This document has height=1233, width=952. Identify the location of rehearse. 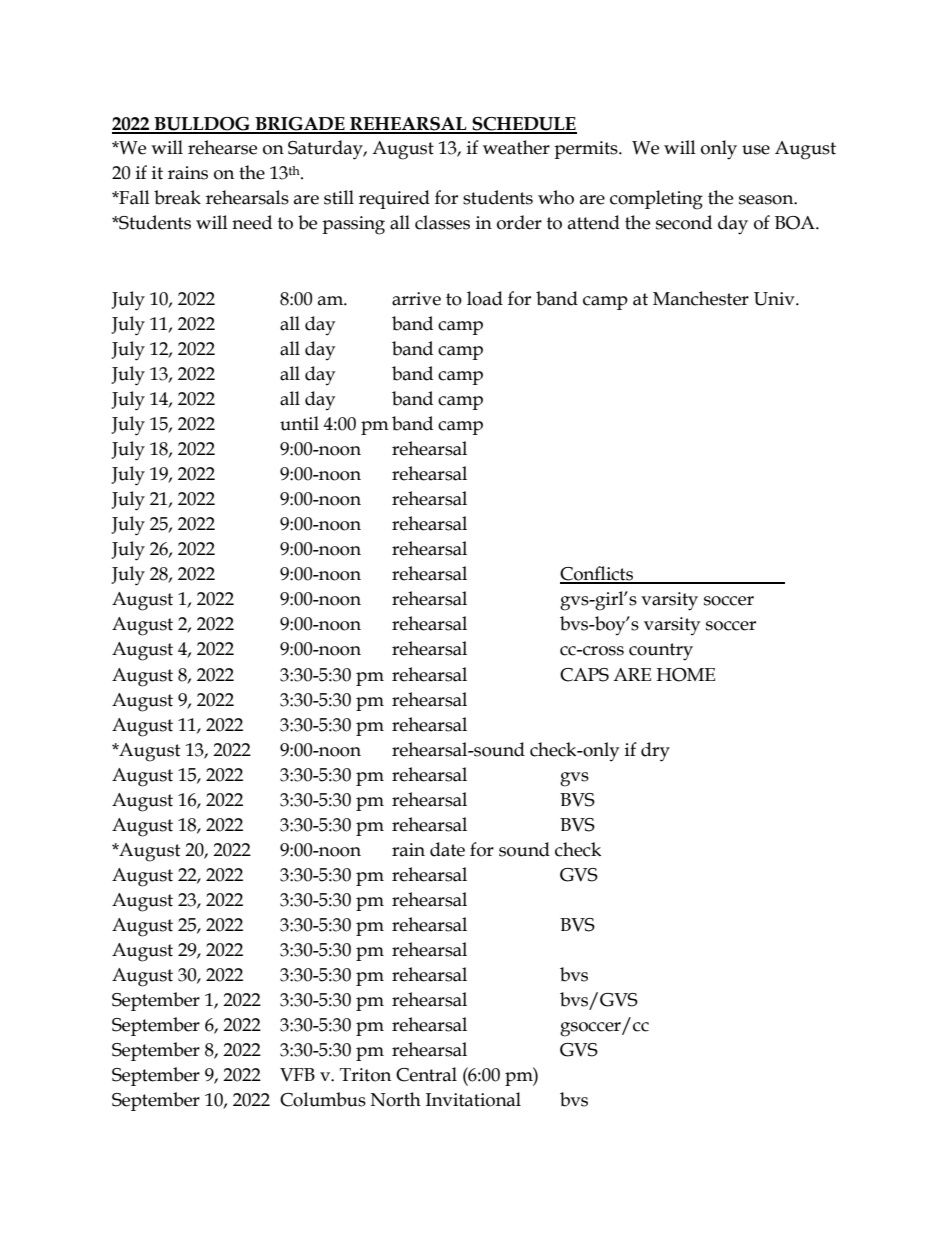
(222, 147).
